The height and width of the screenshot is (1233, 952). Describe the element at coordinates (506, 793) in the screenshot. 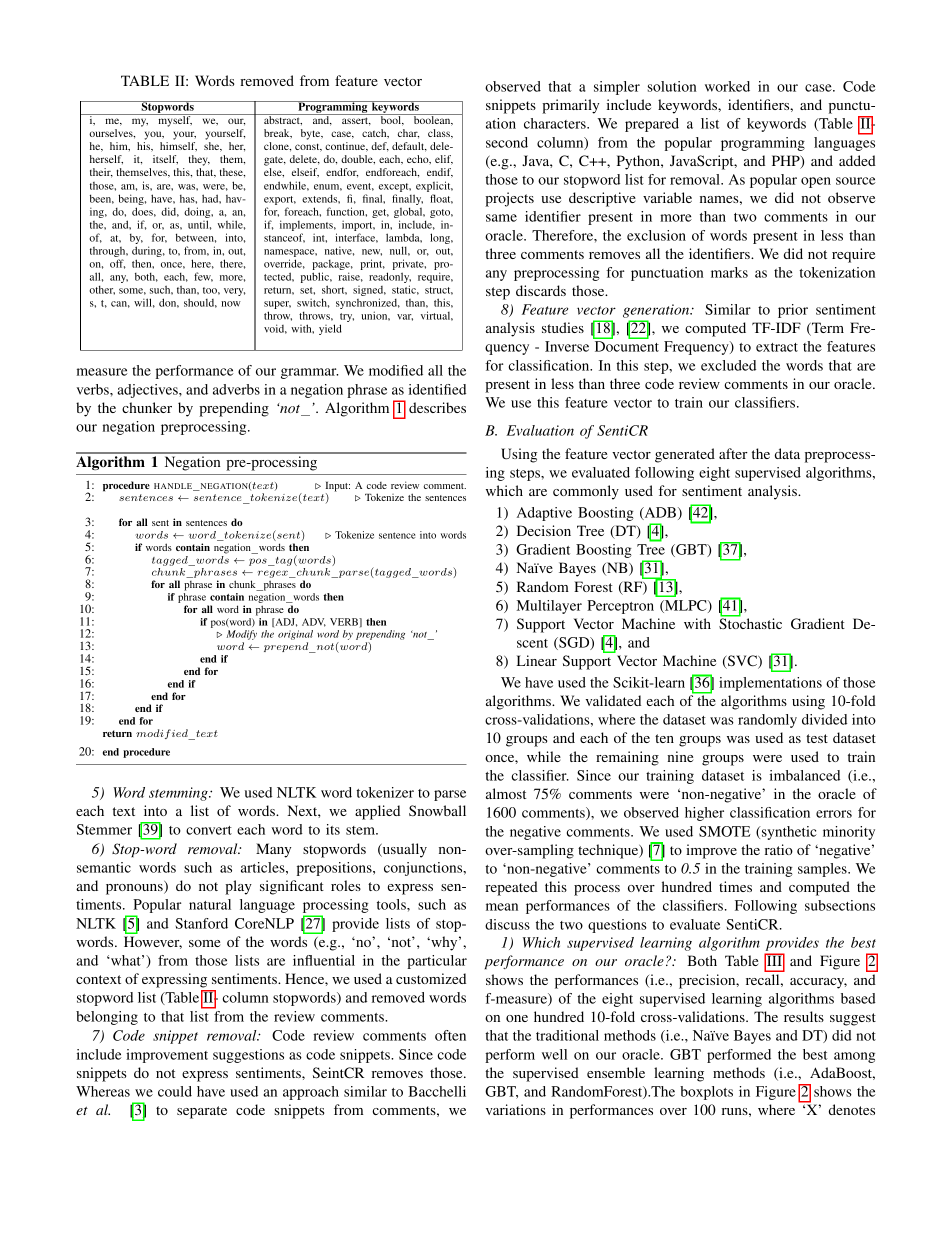

I see `almost` at that location.
